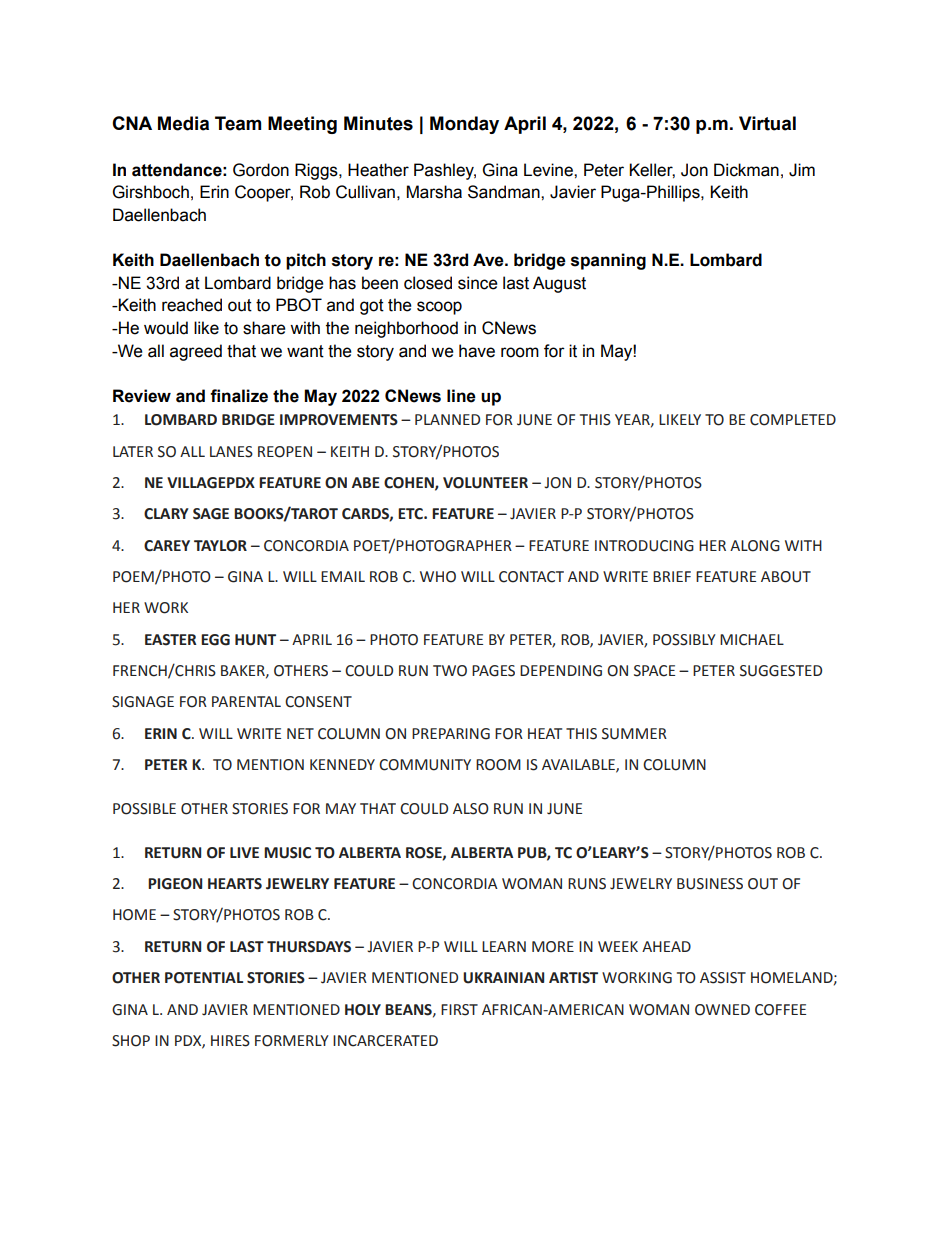 The width and height of the page is (952, 1233). I want to click on Team, so click(238, 123).
